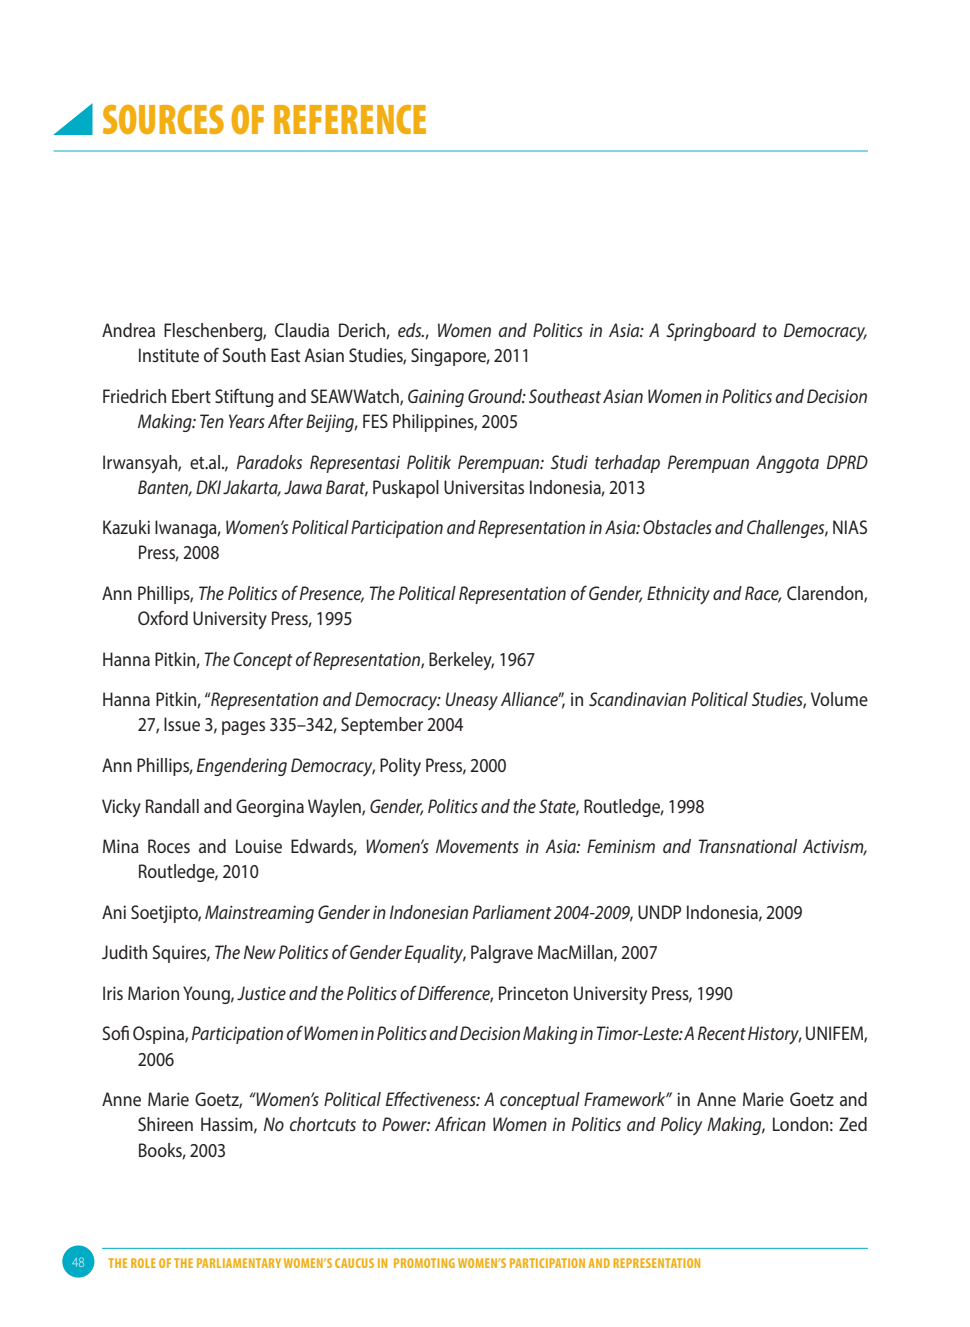 The image size is (970, 1327). What do you see at coordinates (711, 332) in the document?
I see `Springboard` at bounding box center [711, 332].
